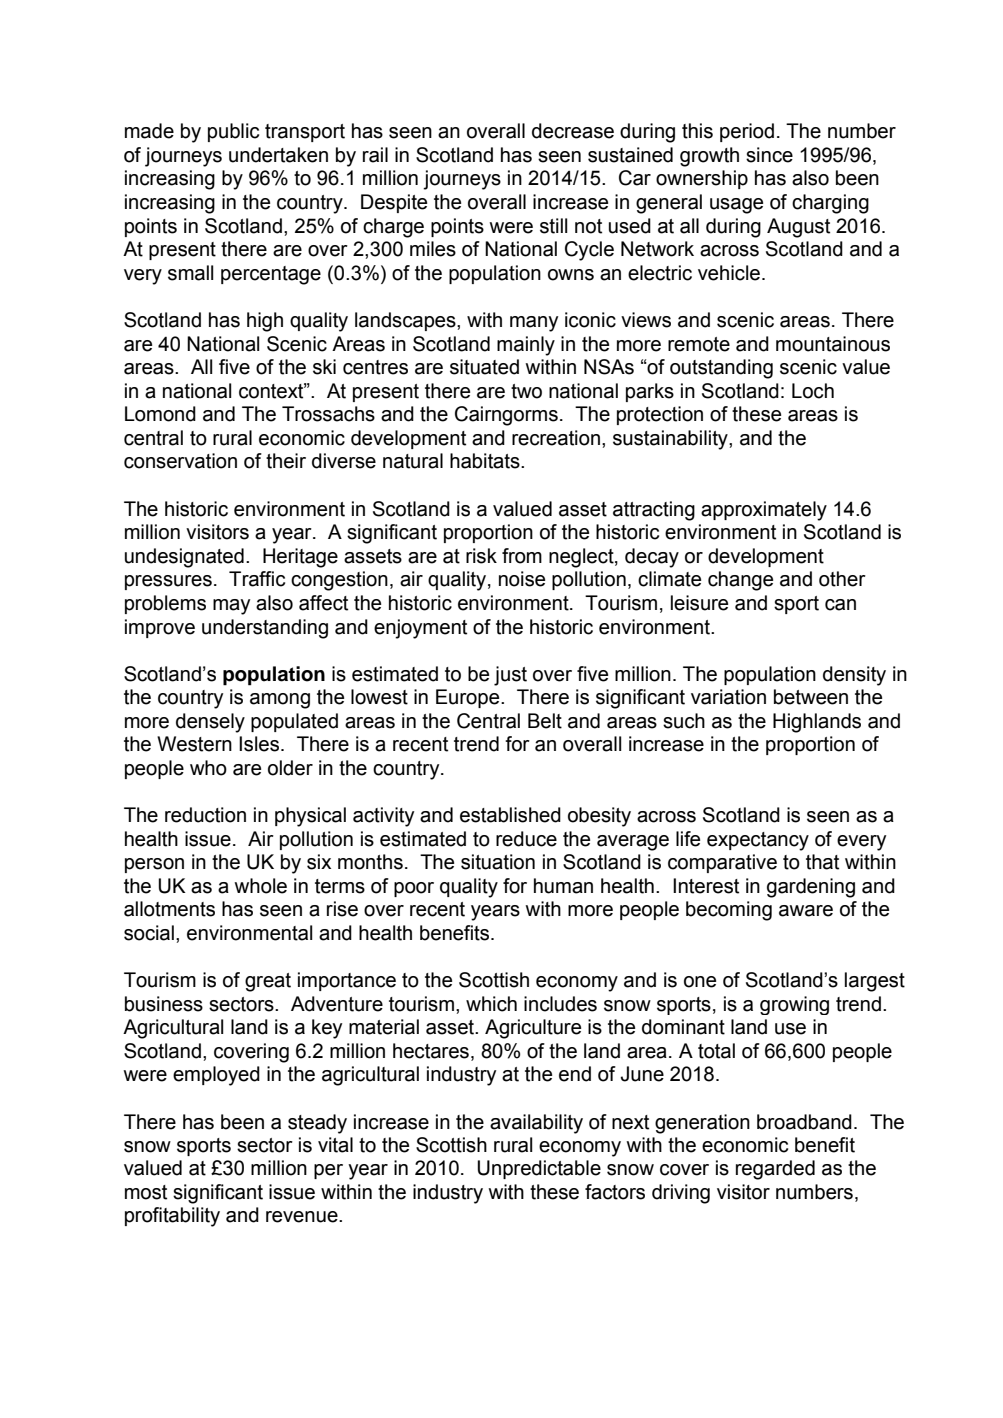 The height and width of the page is (1418, 1003). Describe the element at coordinates (769, 155) in the page. I see `since` at that location.
